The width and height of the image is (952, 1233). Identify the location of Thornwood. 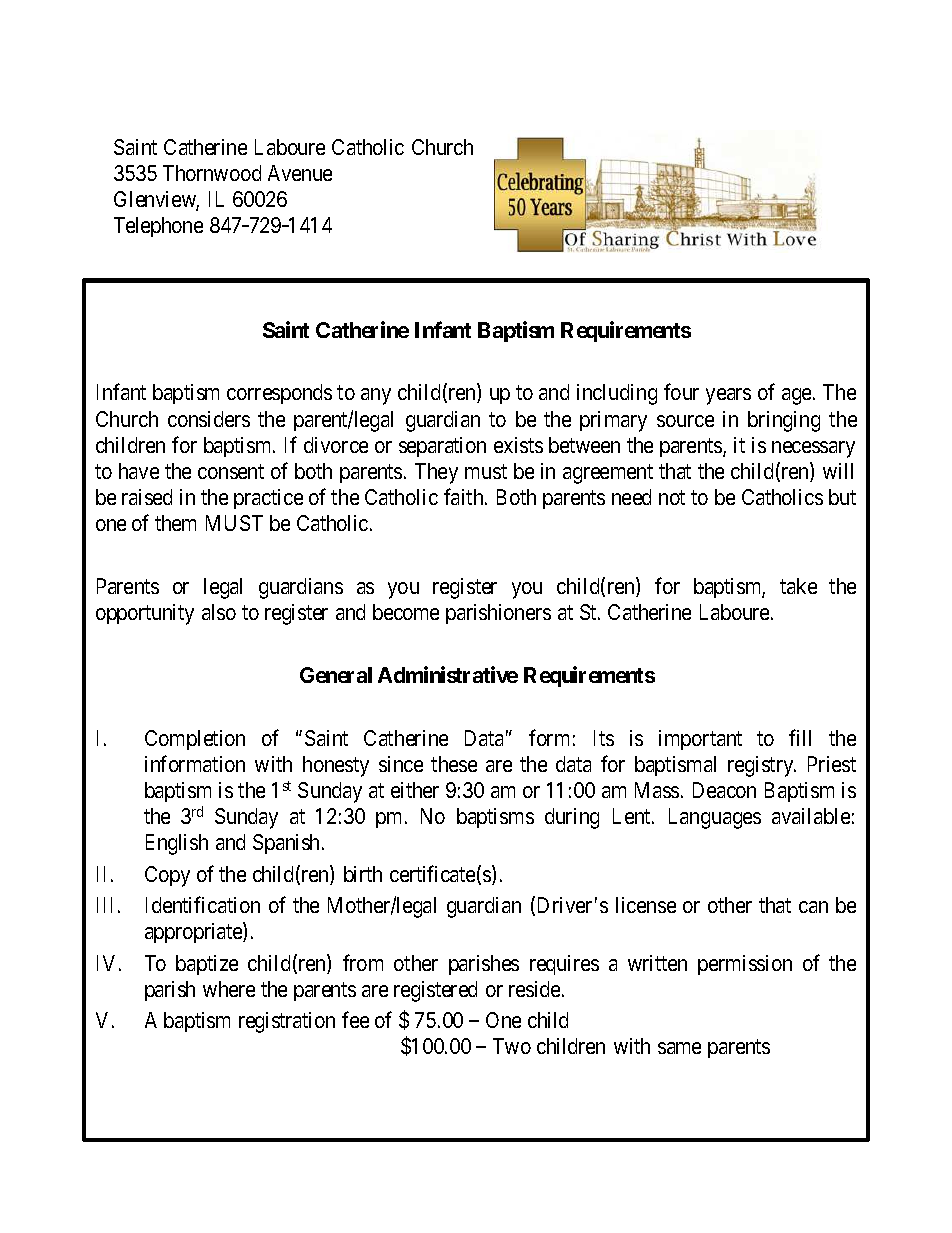
(212, 173).
